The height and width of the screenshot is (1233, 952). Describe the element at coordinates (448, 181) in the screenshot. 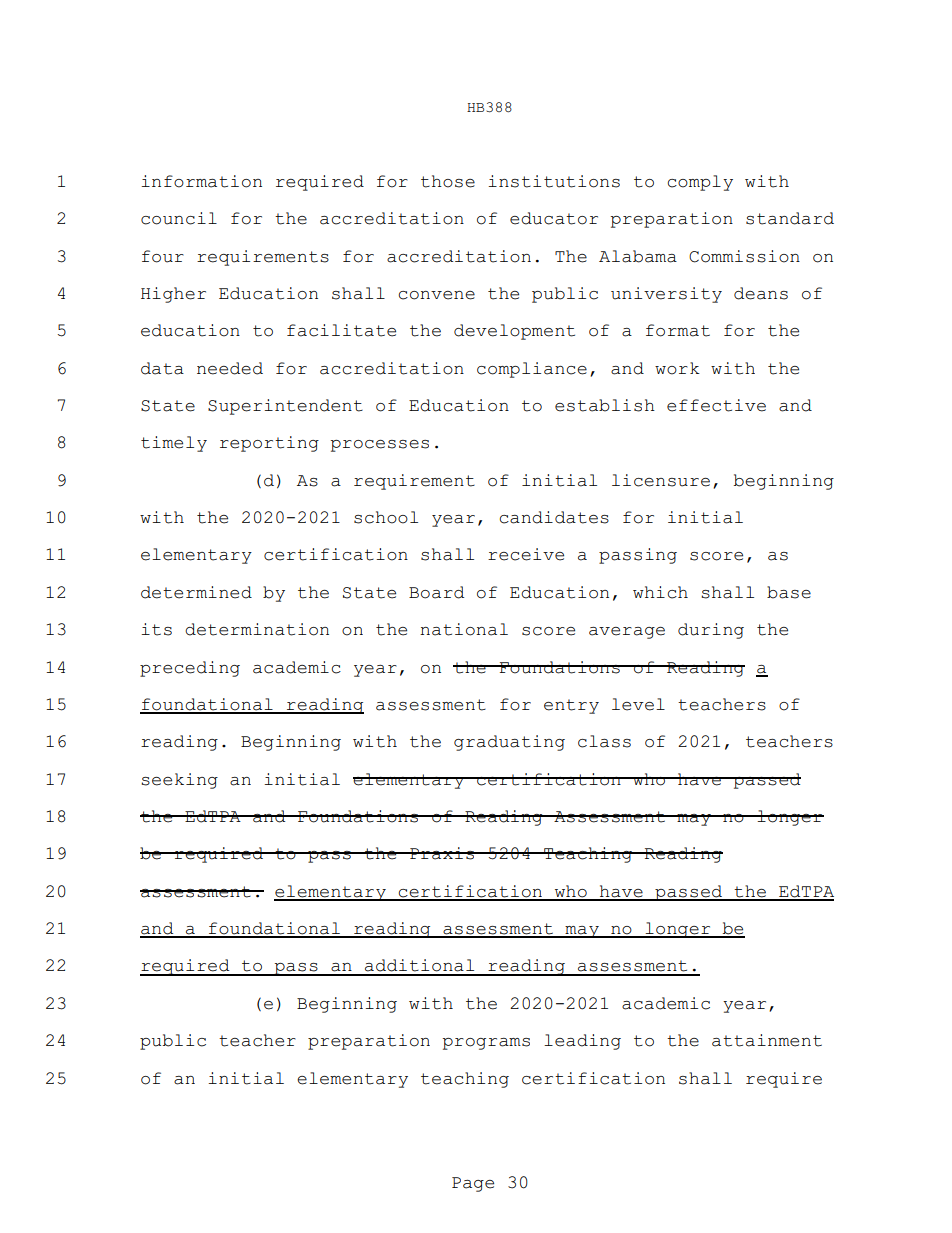

I see `those` at that location.
